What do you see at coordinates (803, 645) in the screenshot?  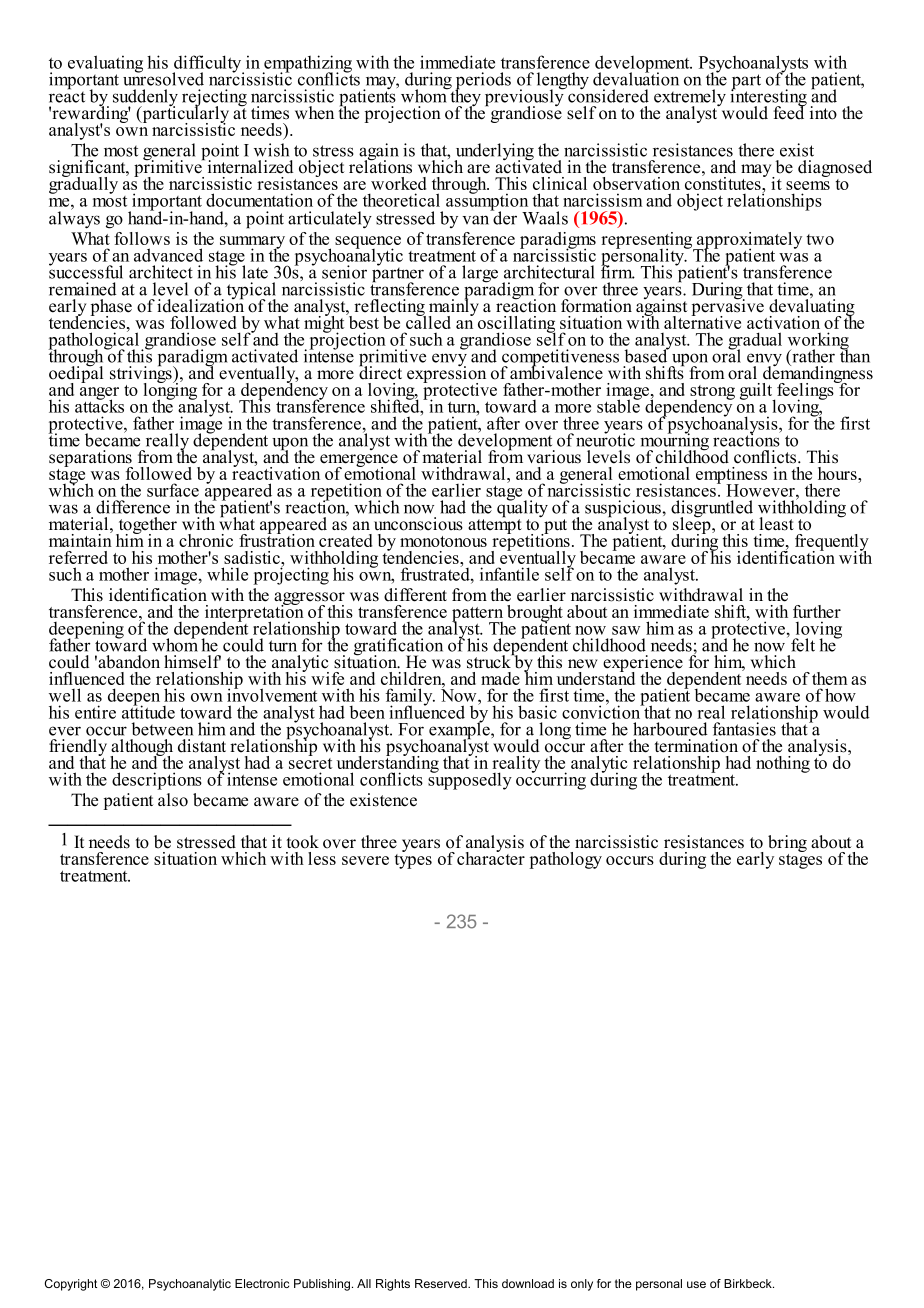 I see `felt` at bounding box center [803, 645].
